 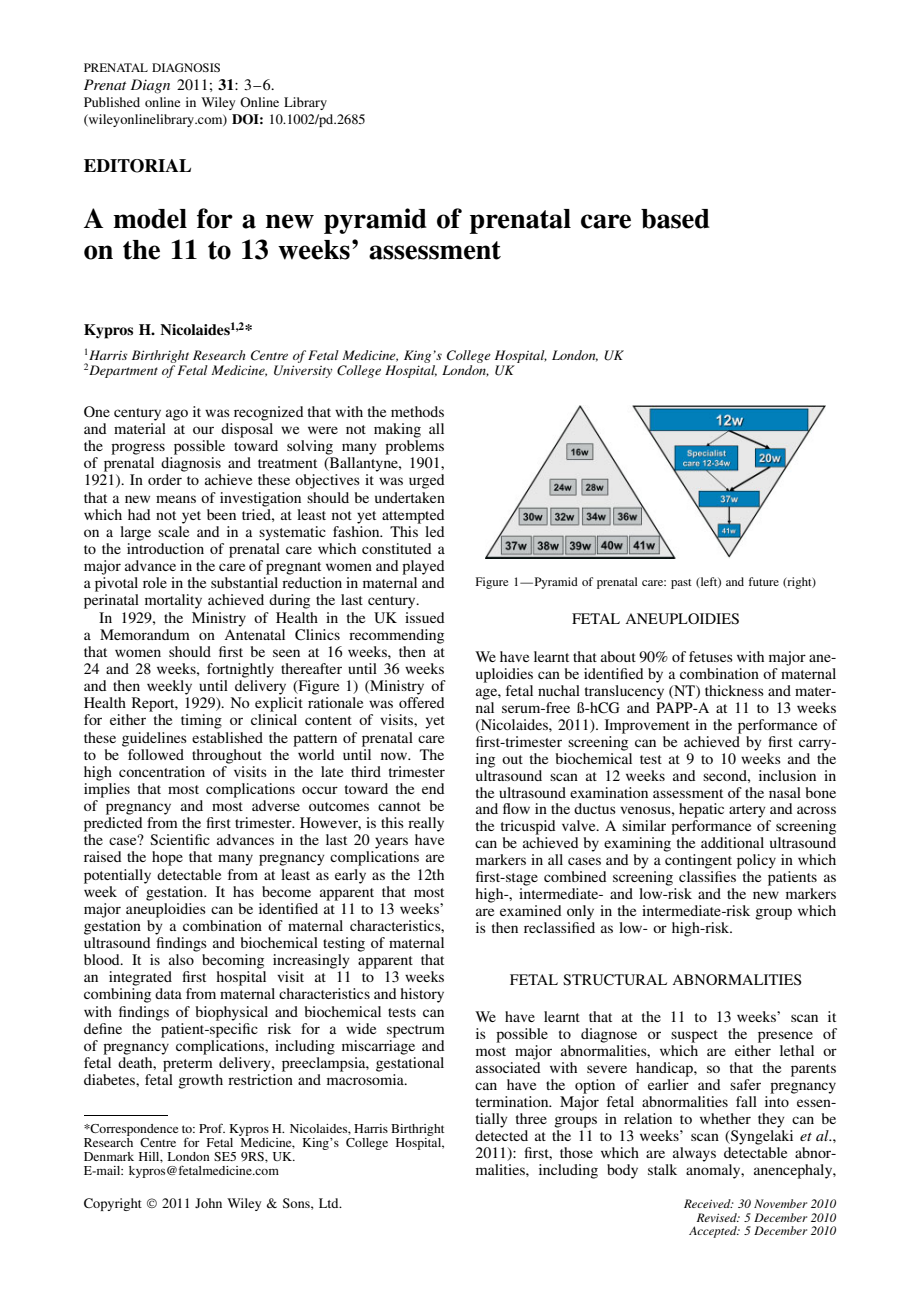 I want to click on methods, so click(x=417, y=411).
